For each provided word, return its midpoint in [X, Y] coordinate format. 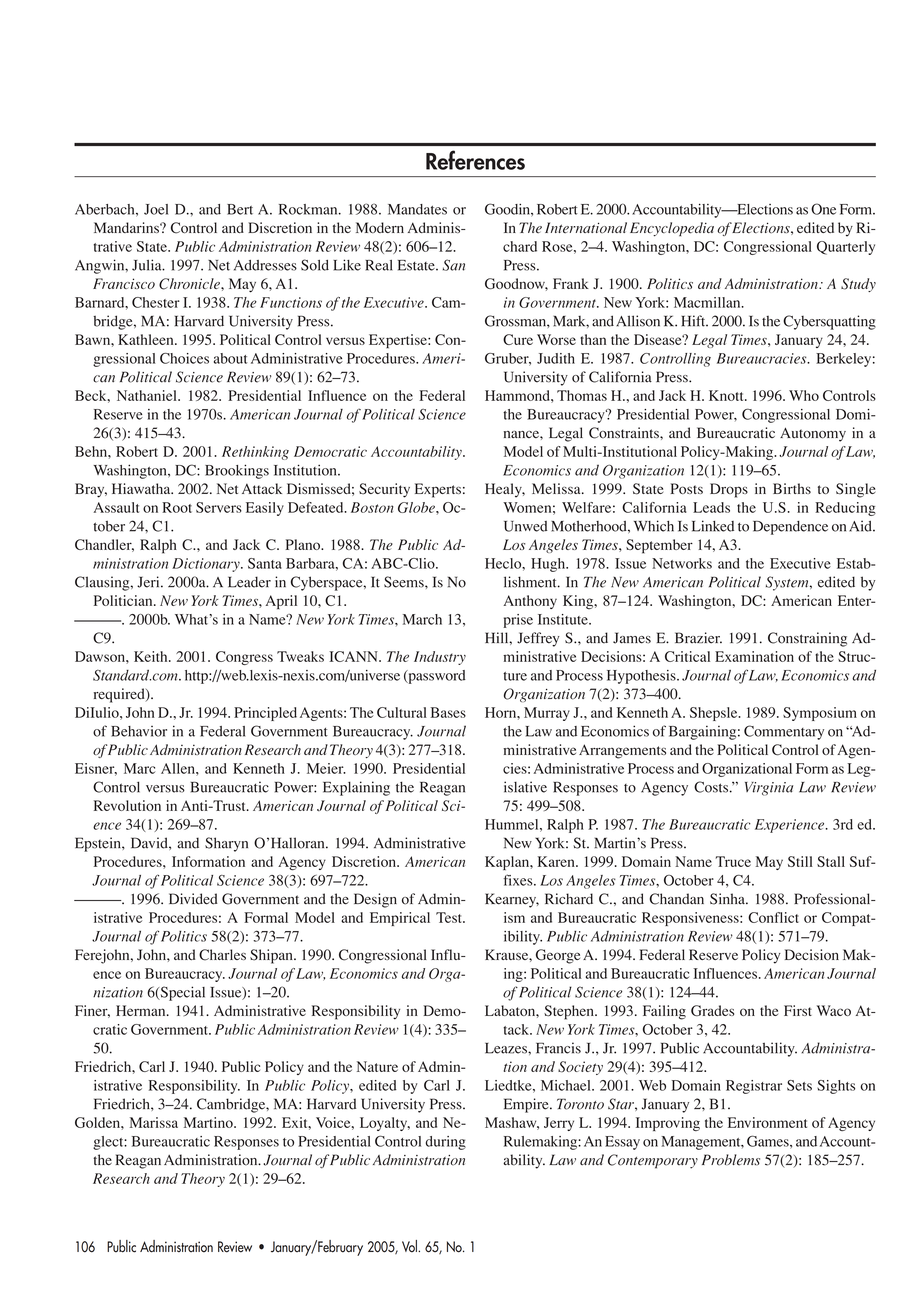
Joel [156, 209]
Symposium [820, 714]
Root [177, 507]
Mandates [417, 209]
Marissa [154, 1122]
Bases [448, 712]
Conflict [773, 917]
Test [450, 917]
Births [792, 488]
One [823, 209]
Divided [193, 899]
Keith [152, 656]
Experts [438, 490]
